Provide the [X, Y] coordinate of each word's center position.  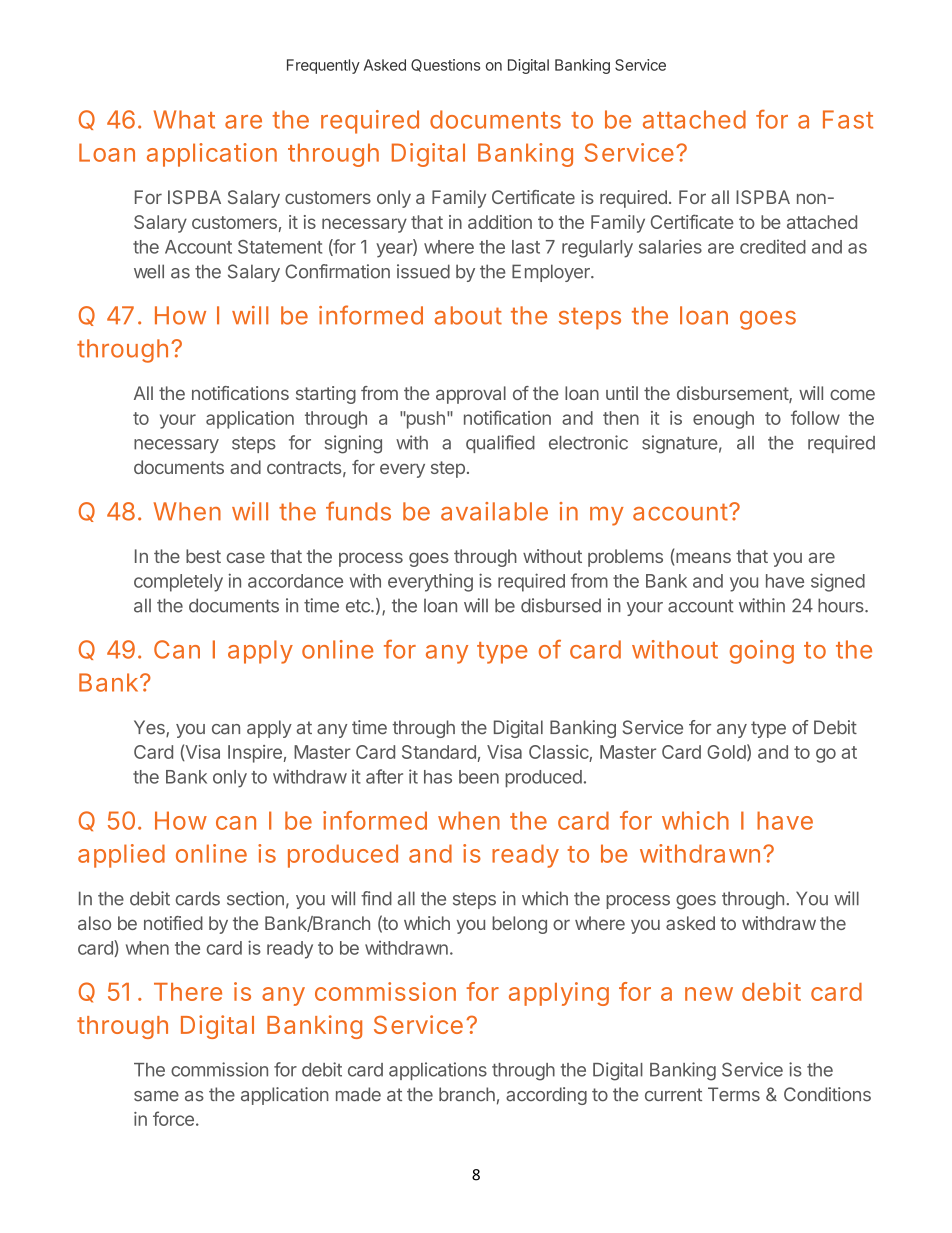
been [479, 777]
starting [326, 395]
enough [723, 420]
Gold [726, 752]
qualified [500, 444]
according [546, 1096]
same [156, 1096]
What [184, 119]
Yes [150, 728]
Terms [734, 1094]
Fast [848, 119]
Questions [445, 65]
